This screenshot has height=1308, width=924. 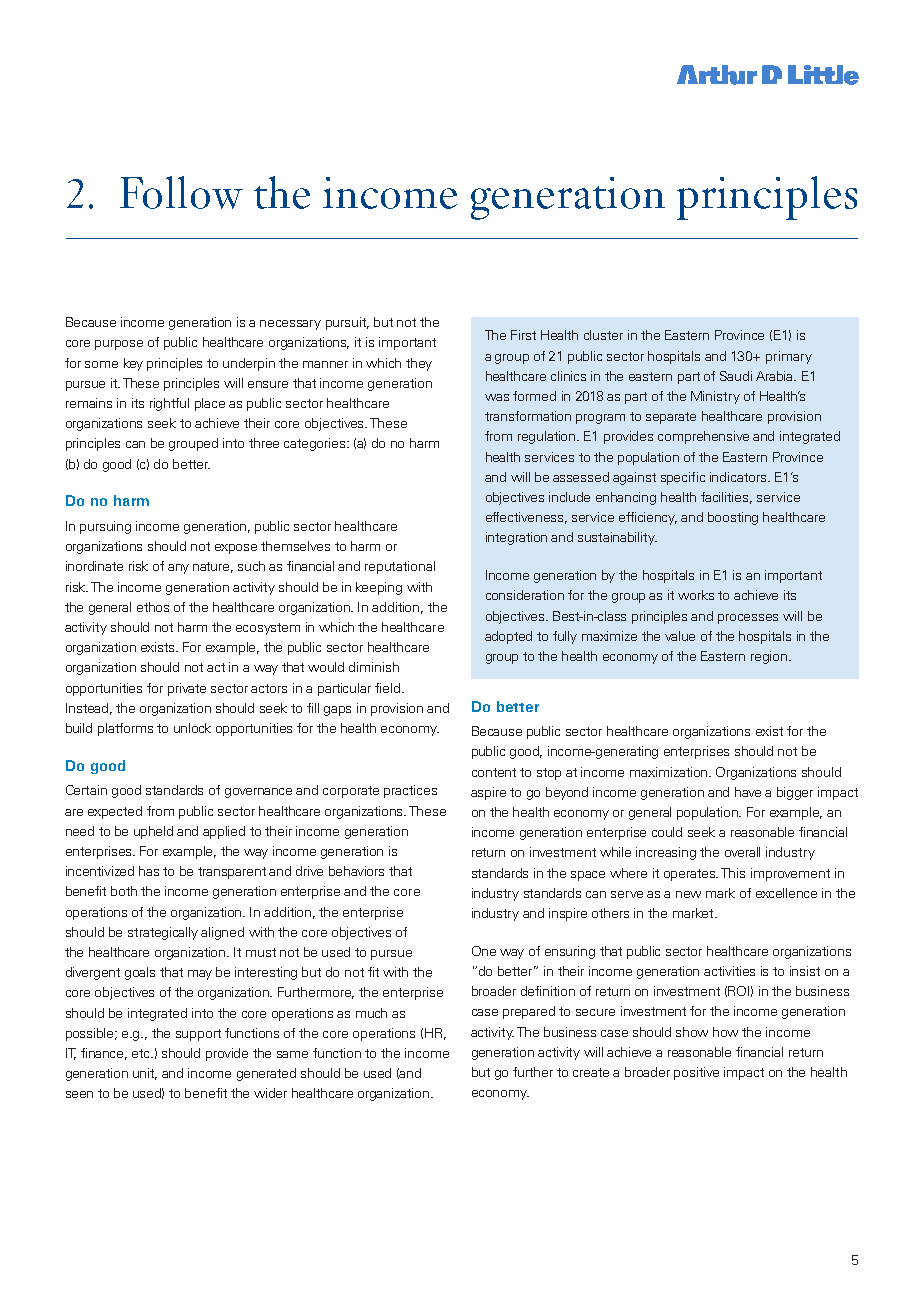 What do you see at coordinates (142, 1053) in the screenshot?
I see `etc` at bounding box center [142, 1053].
